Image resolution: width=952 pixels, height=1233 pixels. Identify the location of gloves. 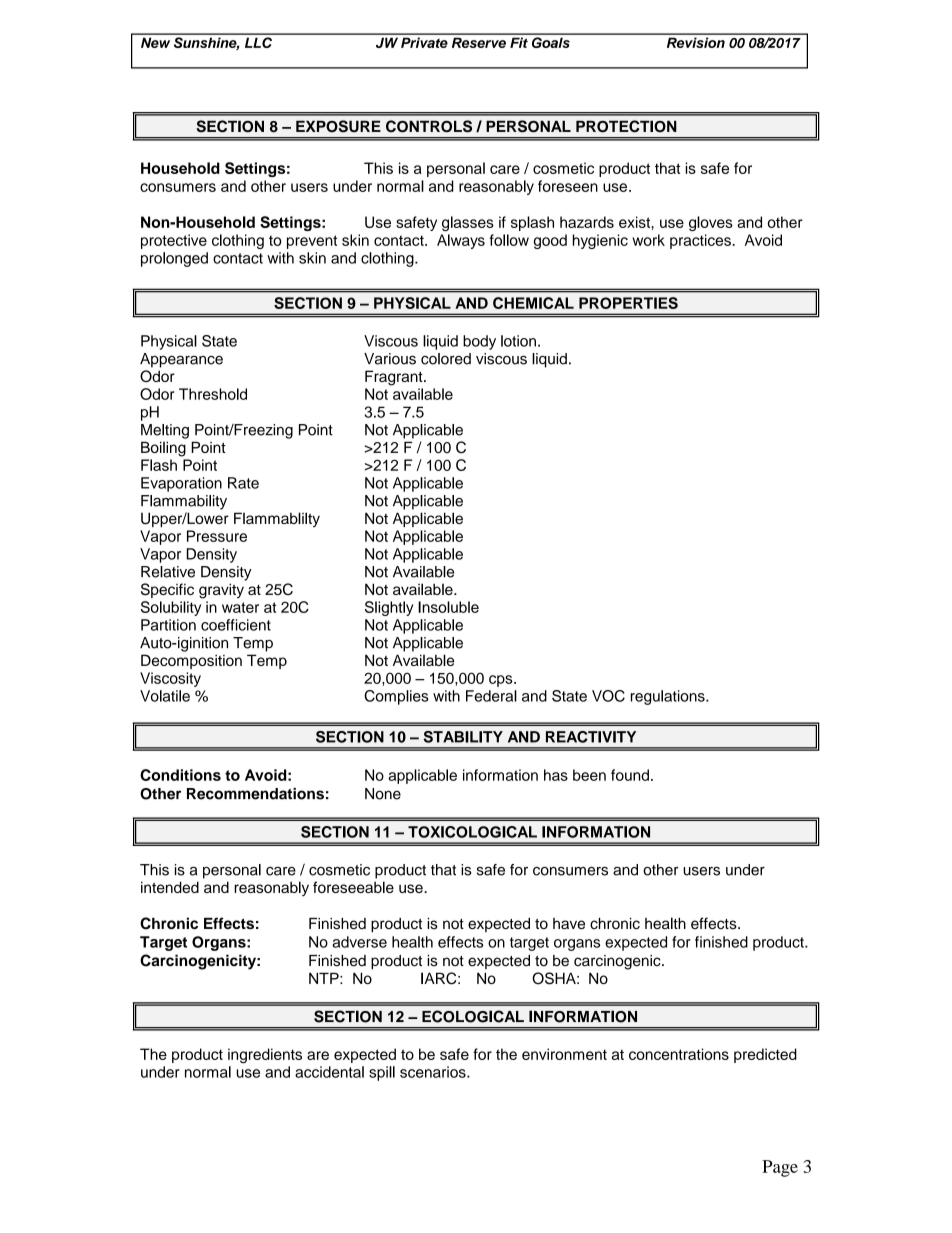
(711, 223).
